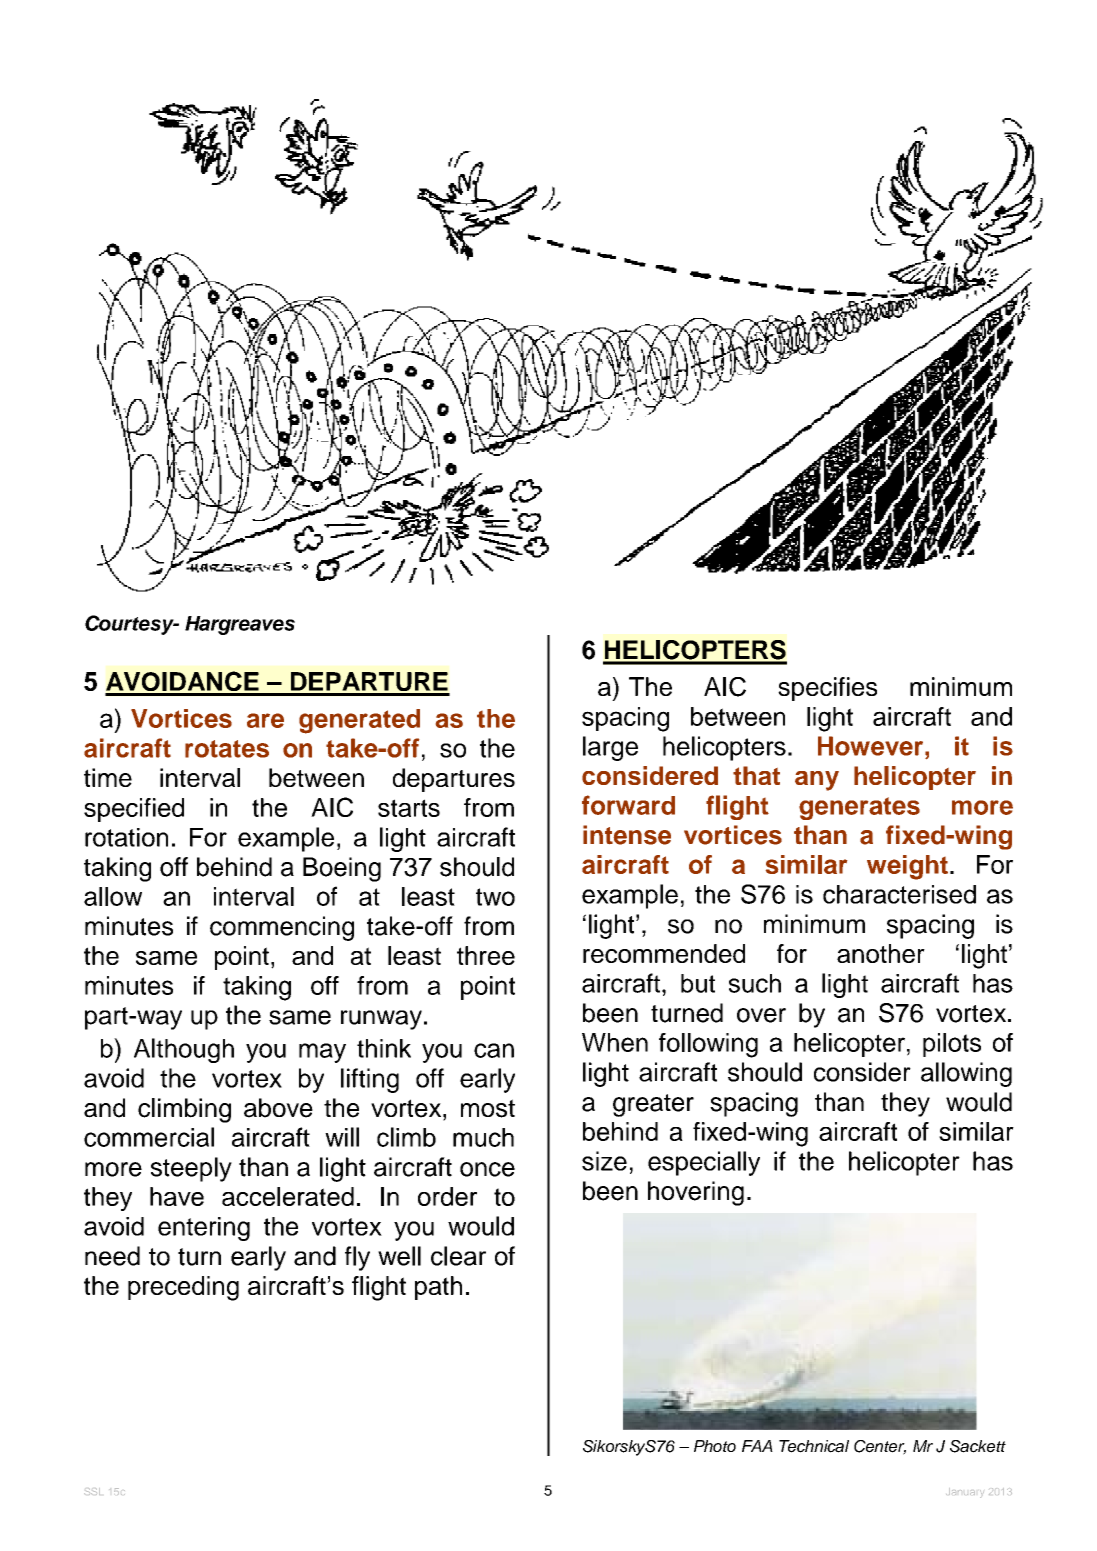  I want to click on large, so click(610, 748).
